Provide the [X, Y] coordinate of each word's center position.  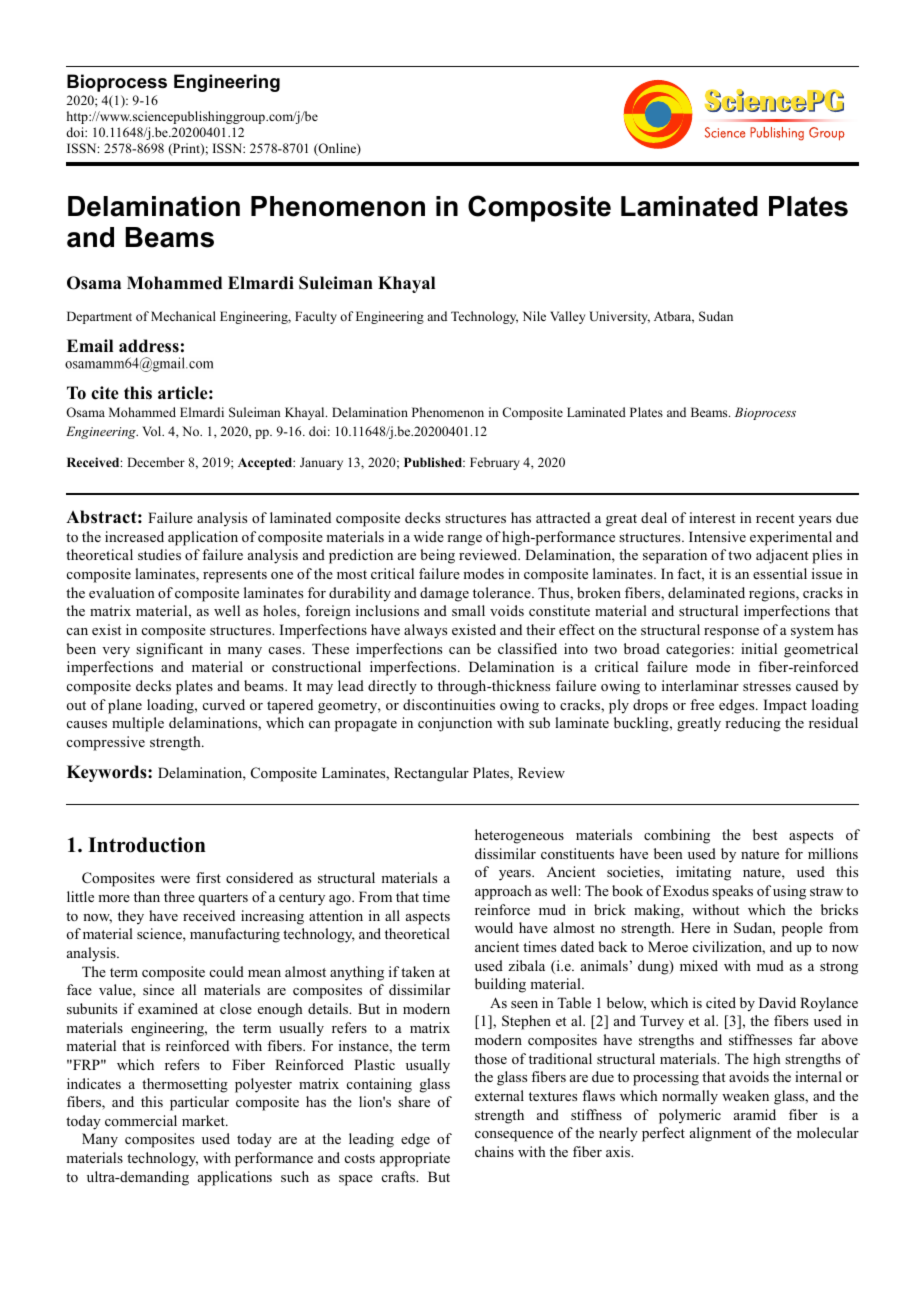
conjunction [455, 724]
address [149, 346]
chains [494, 1151]
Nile [534, 316]
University [619, 317]
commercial [141, 1120]
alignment [720, 1134]
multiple [138, 724]
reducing [753, 724]
